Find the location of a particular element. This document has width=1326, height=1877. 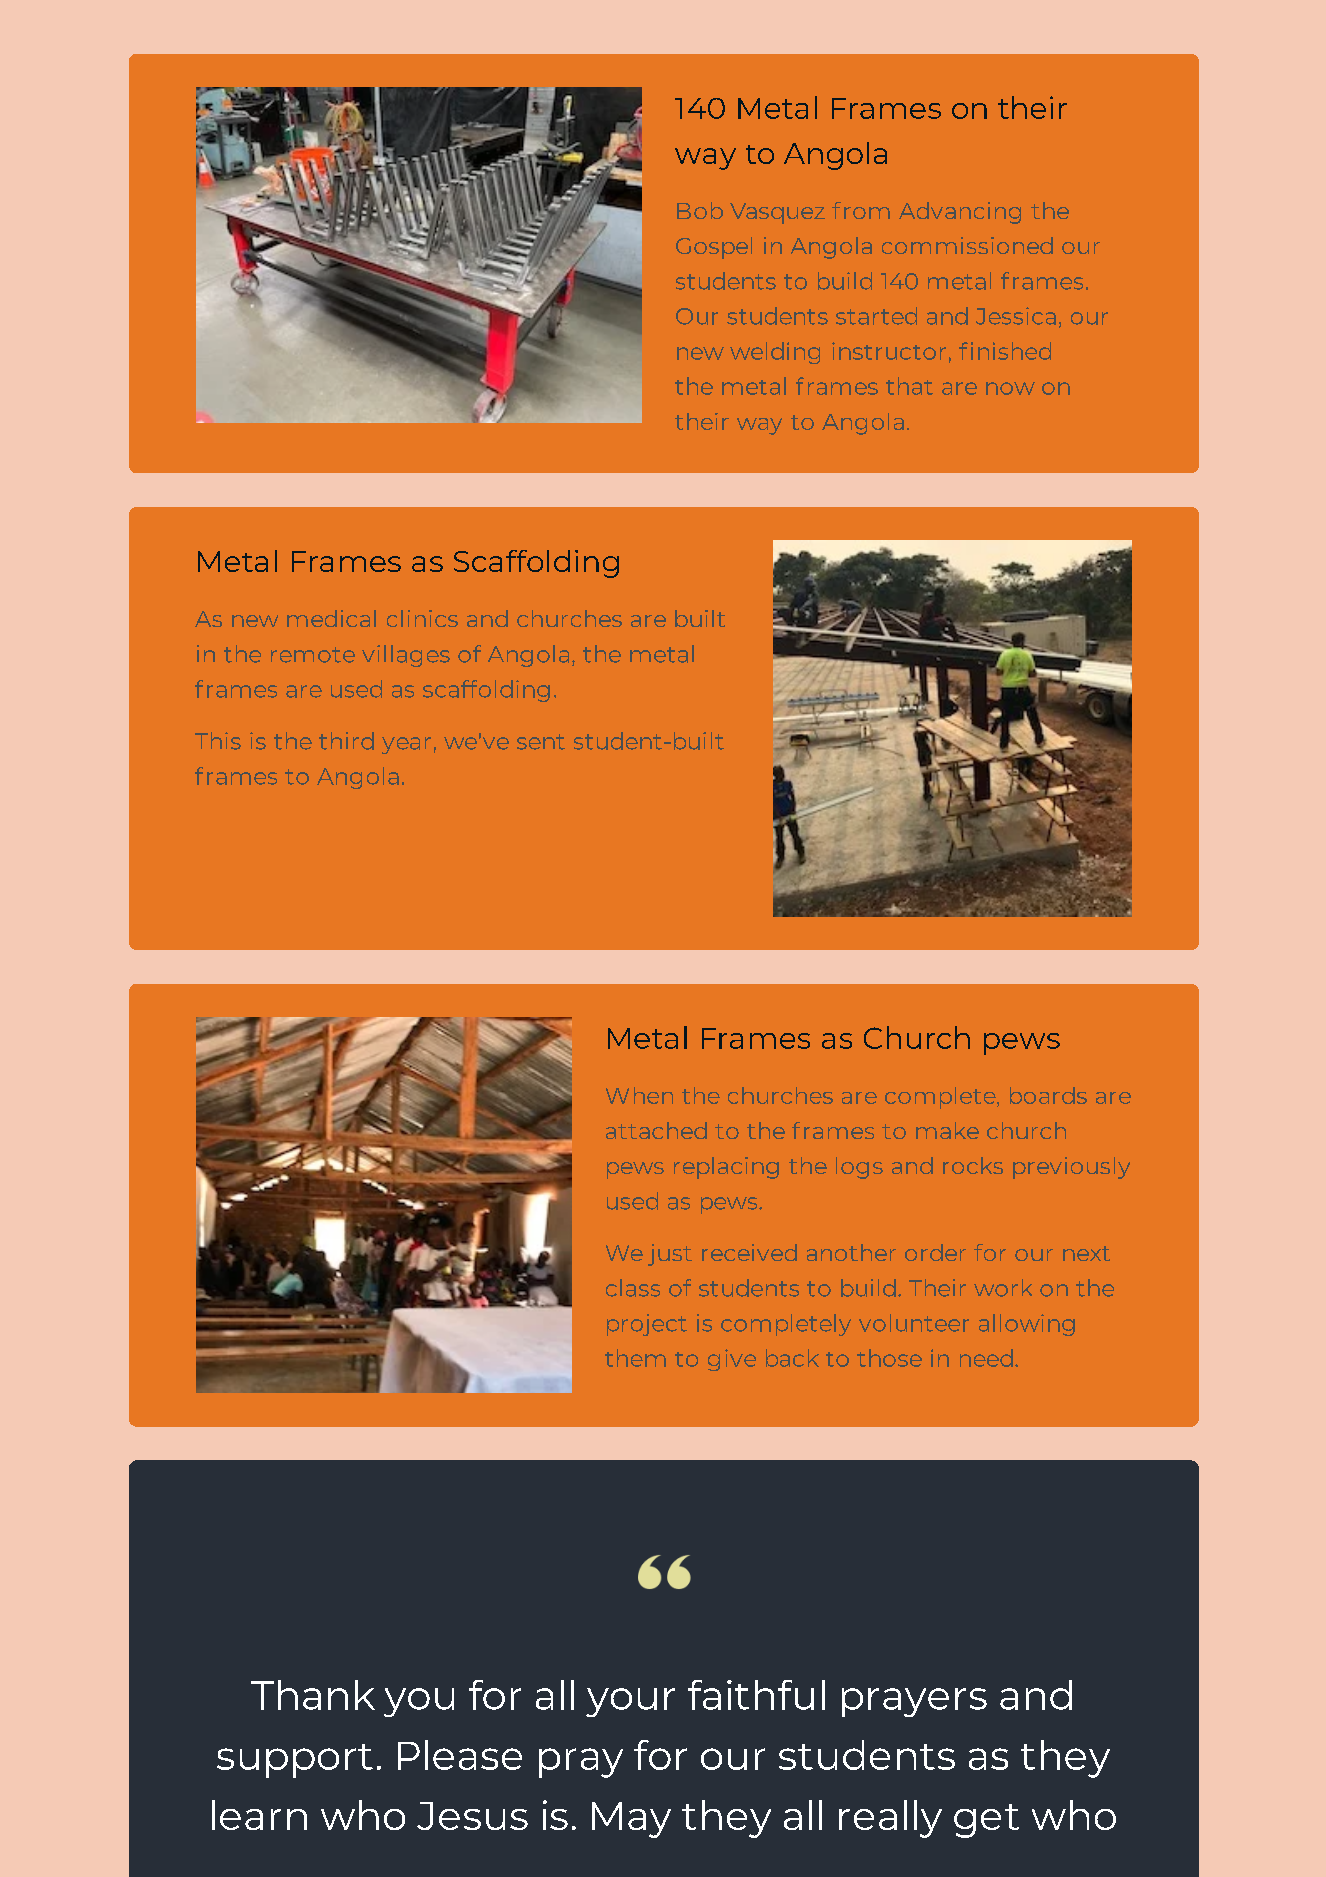

boards is located at coordinates (1048, 1095).
